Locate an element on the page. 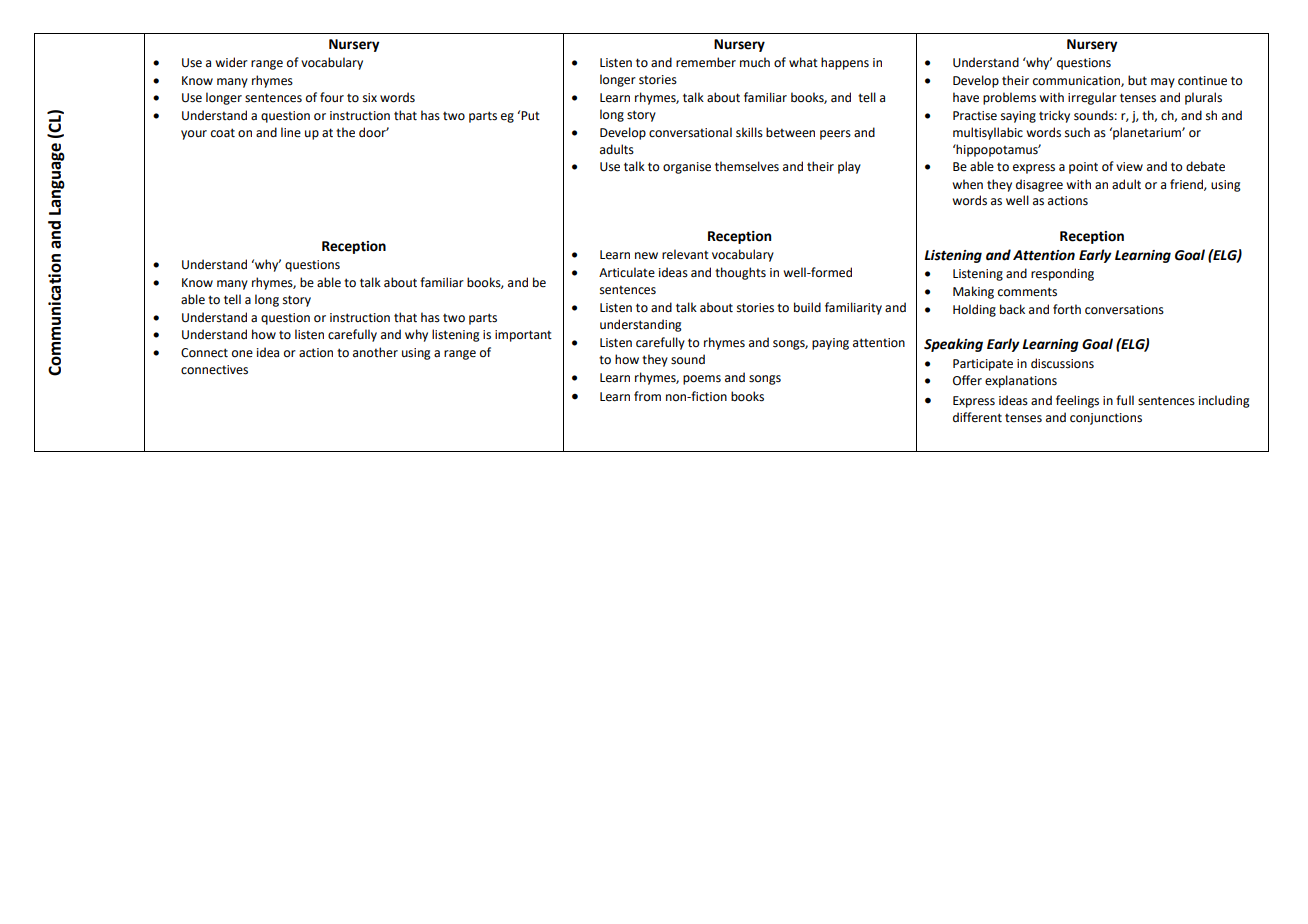  wider is located at coordinates (231, 62).
